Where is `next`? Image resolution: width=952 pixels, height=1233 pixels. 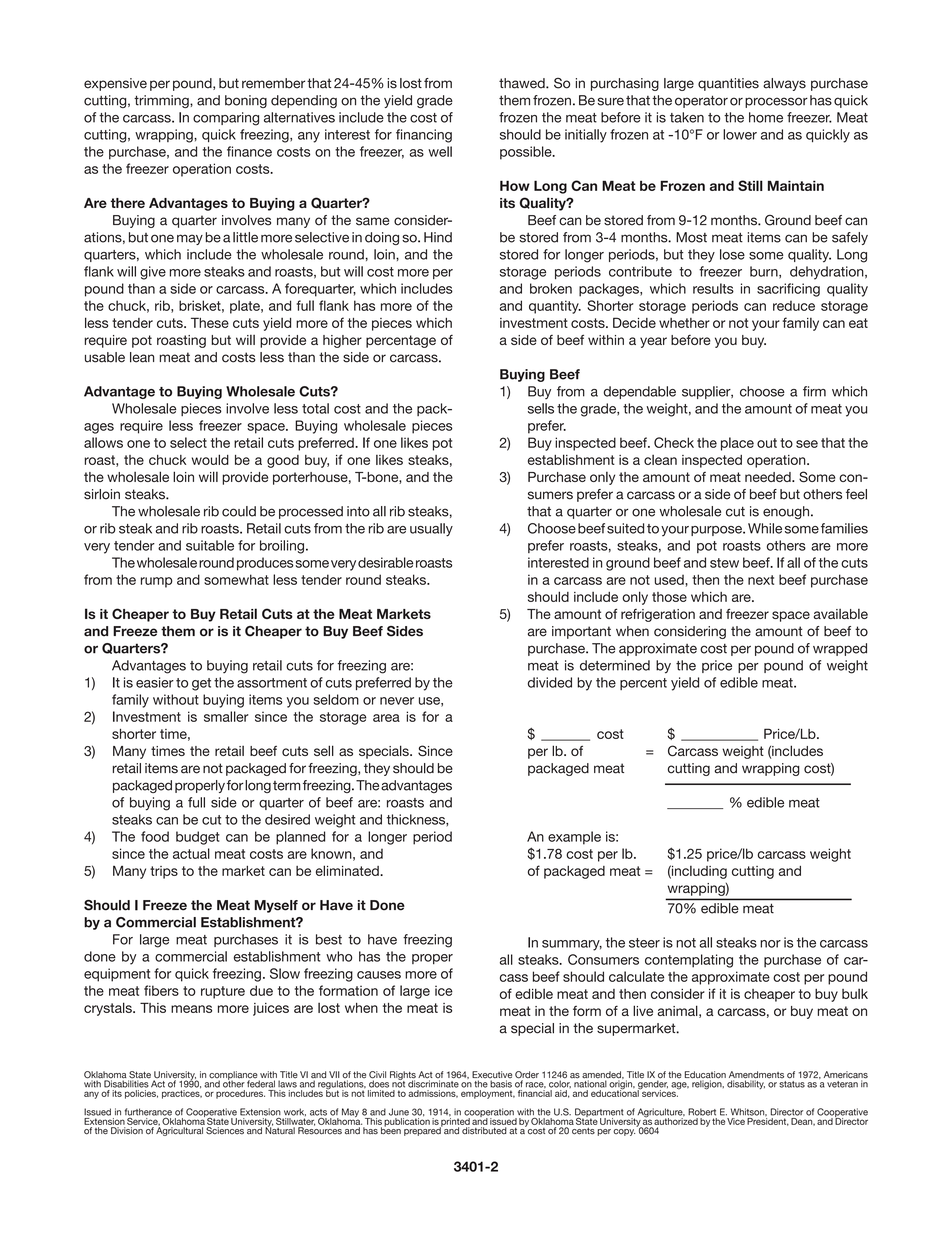
next is located at coordinates (761, 580).
